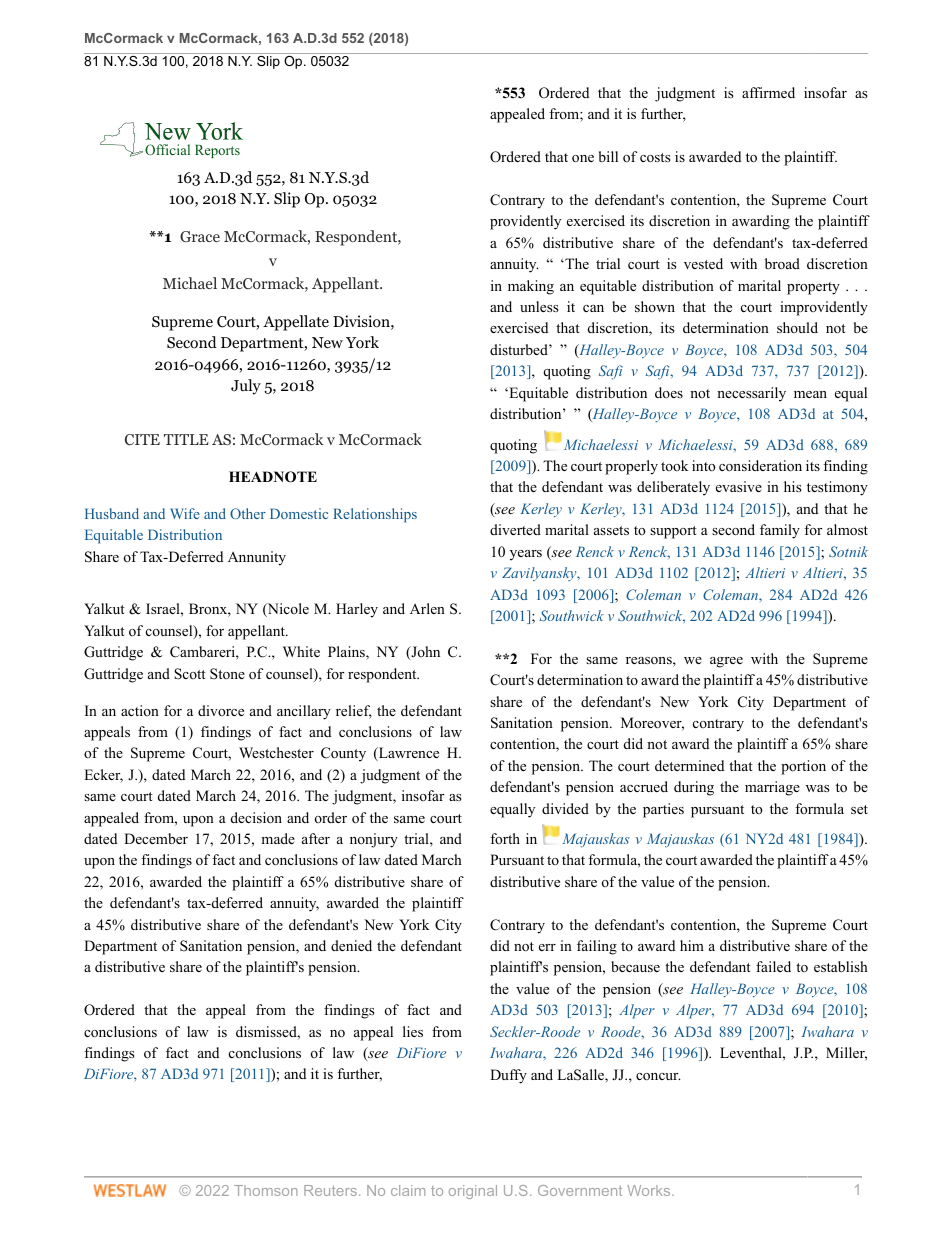  What do you see at coordinates (772, 788) in the image?
I see `marriage` at bounding box center [772, 788].
